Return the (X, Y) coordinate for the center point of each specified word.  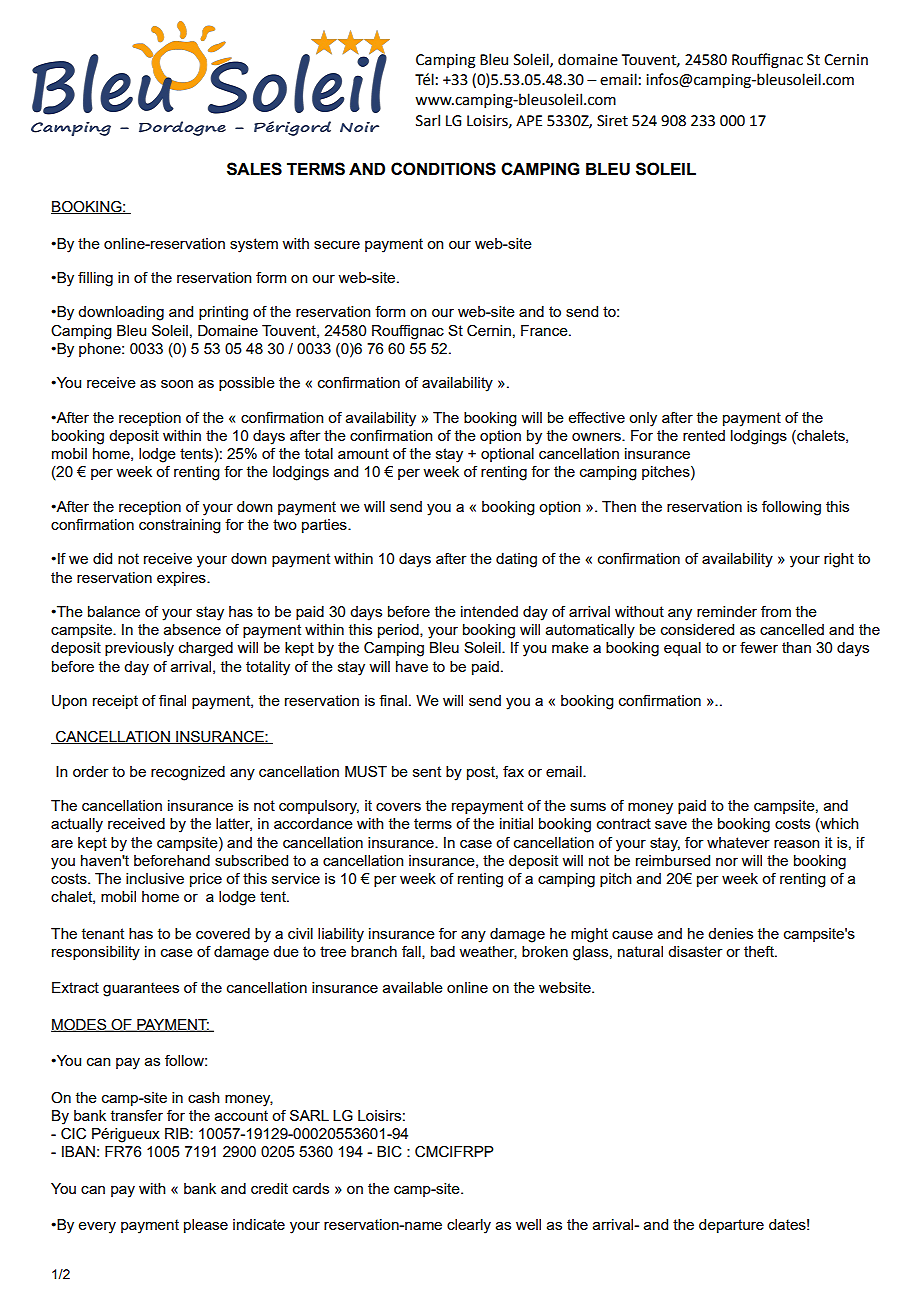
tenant (103, 933)
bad (443, 951)
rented (704, 435)
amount (363, 453)
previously (139, 649)
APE (529, 120)
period (399, 631)
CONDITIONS (443, 169)
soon (177, 384)
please (206, 1226)
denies (730, 933)
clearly (469, 1226)
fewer (759, 647)
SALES (254, 169)
